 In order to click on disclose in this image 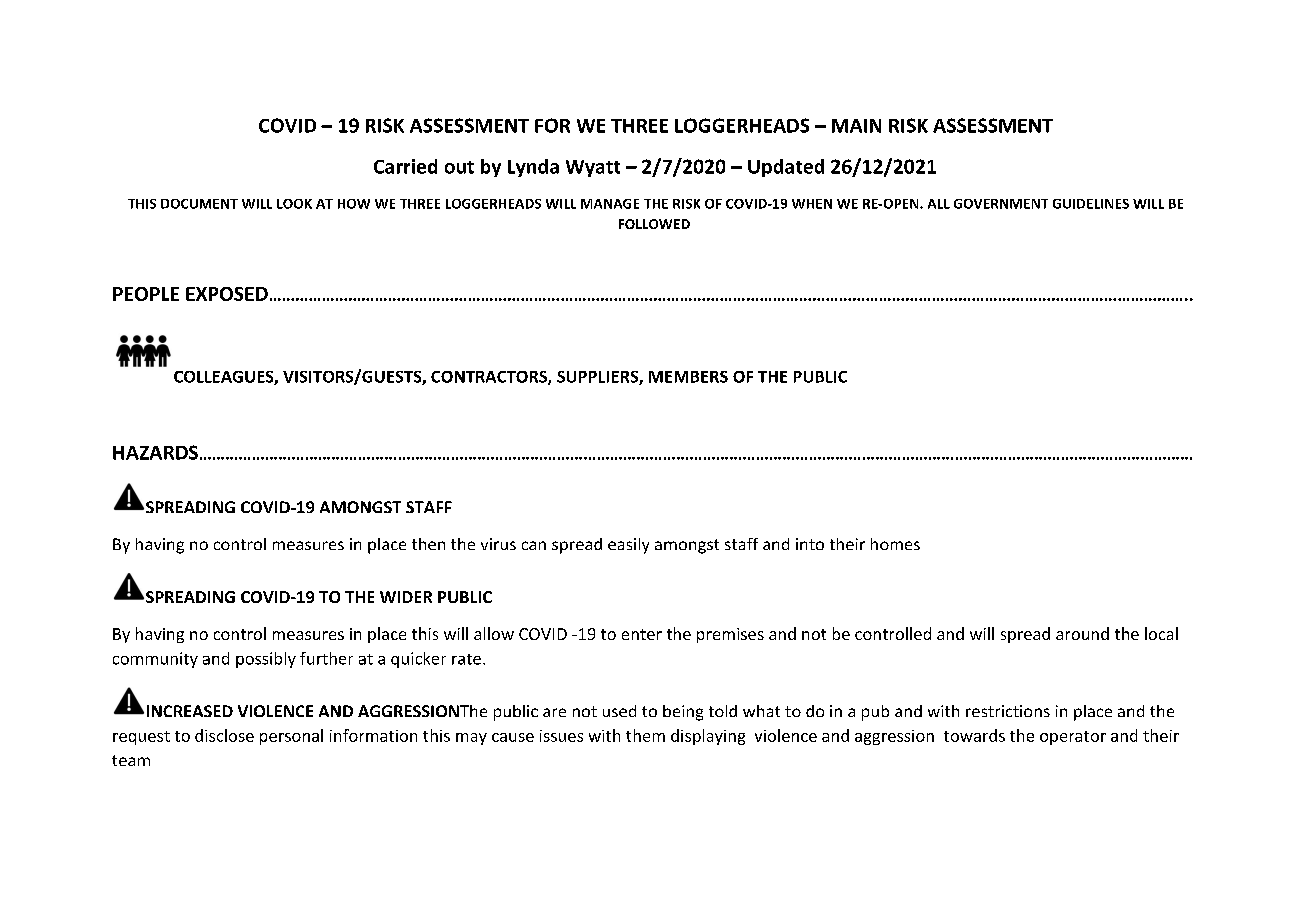, I will do `click(224, 735)`.
